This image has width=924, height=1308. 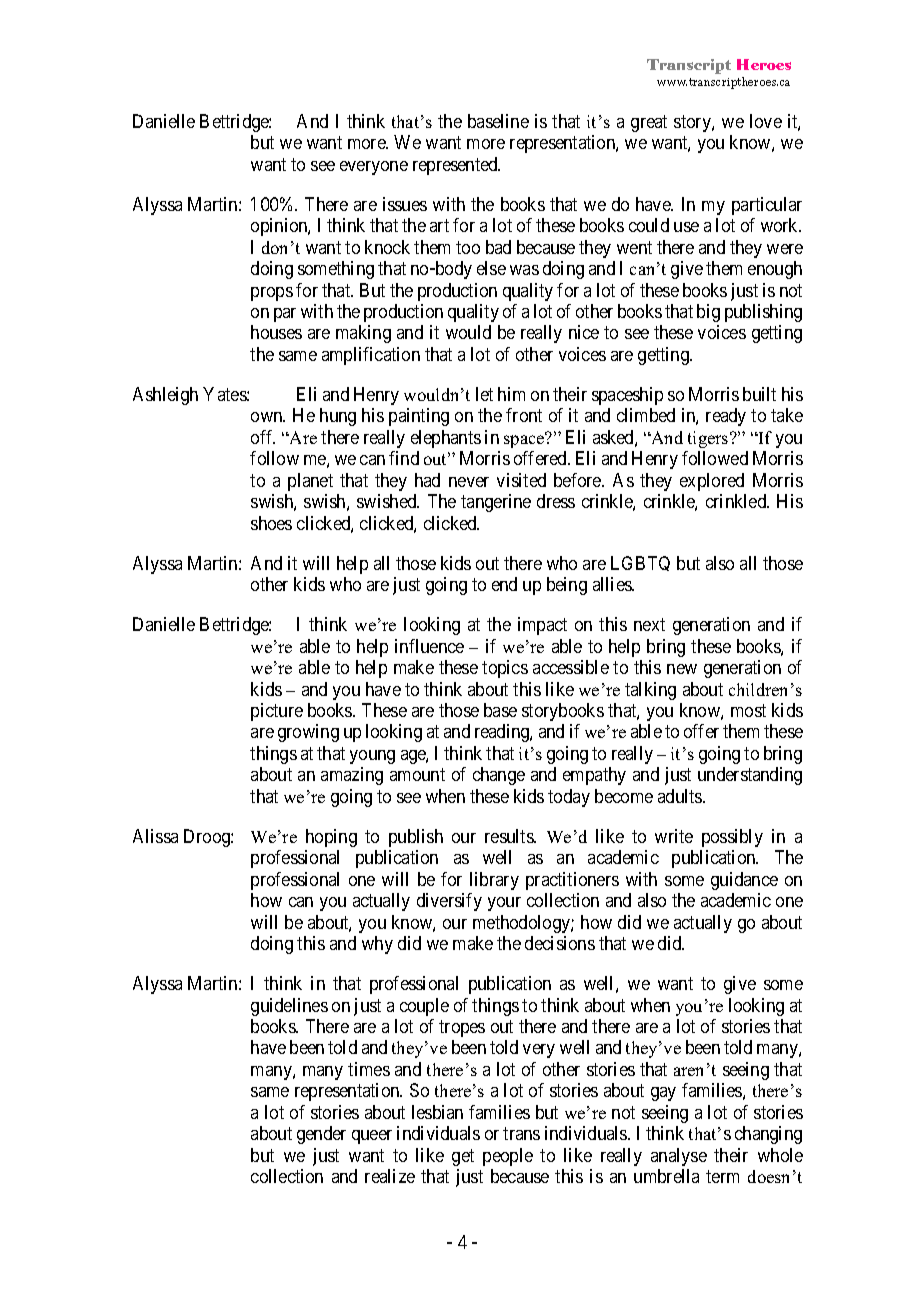 What do you see at coordinates (277, 712) in the image?
I see `picture` at bounding box center [277, 712].
